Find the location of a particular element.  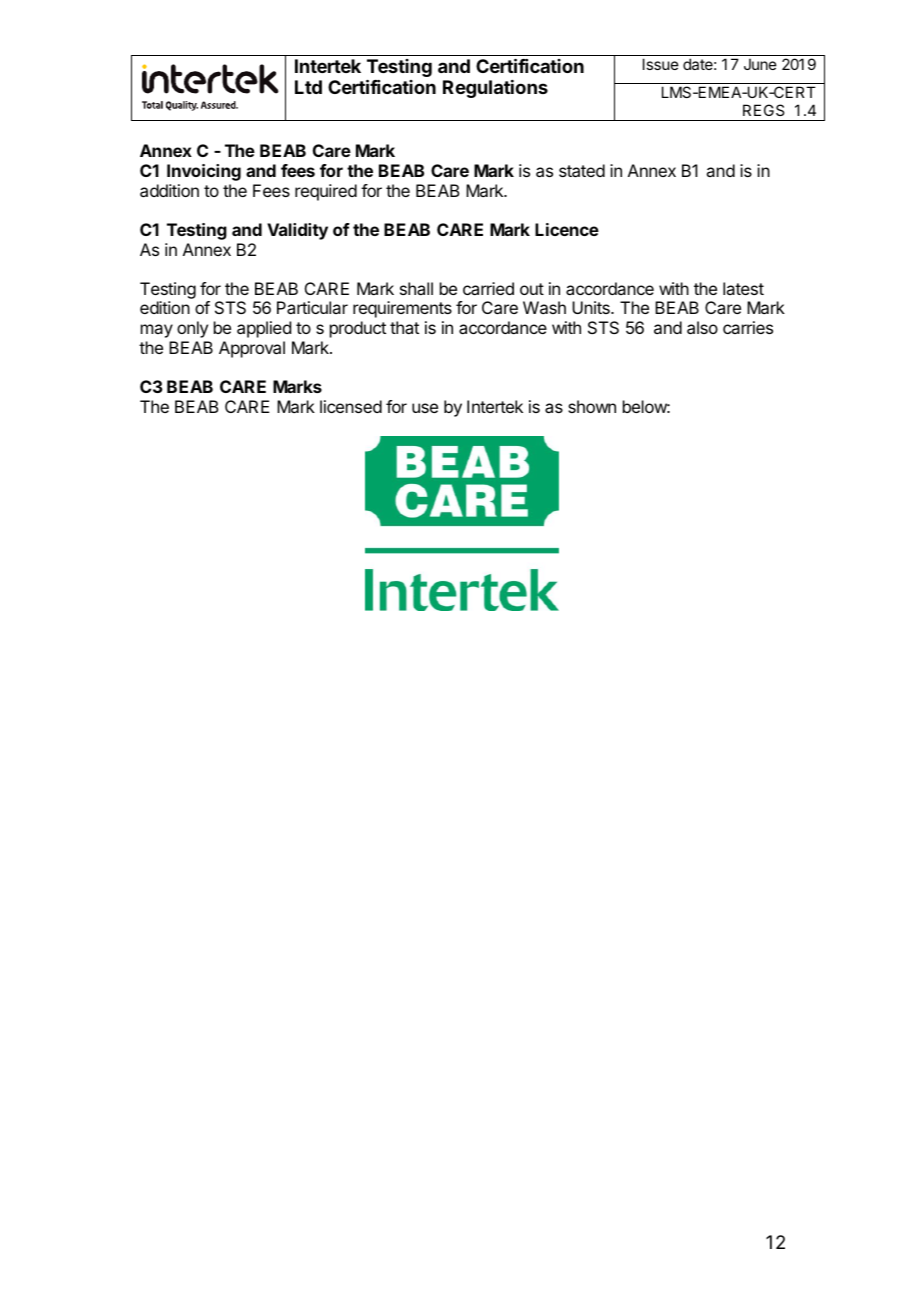

Licence is located at coordinates (567, 229).
